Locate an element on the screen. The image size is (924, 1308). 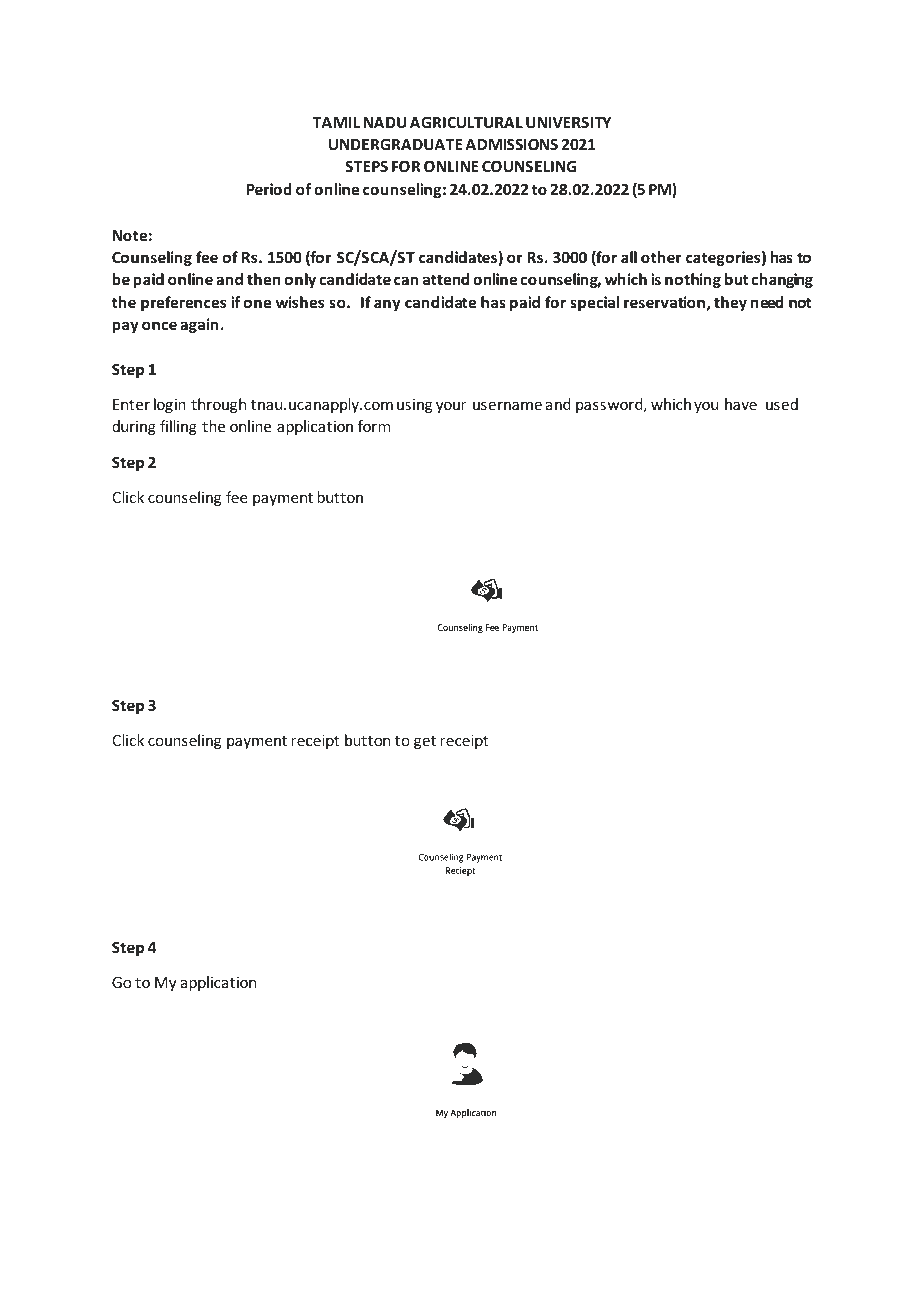
again is located at coordinates (199, 325).
